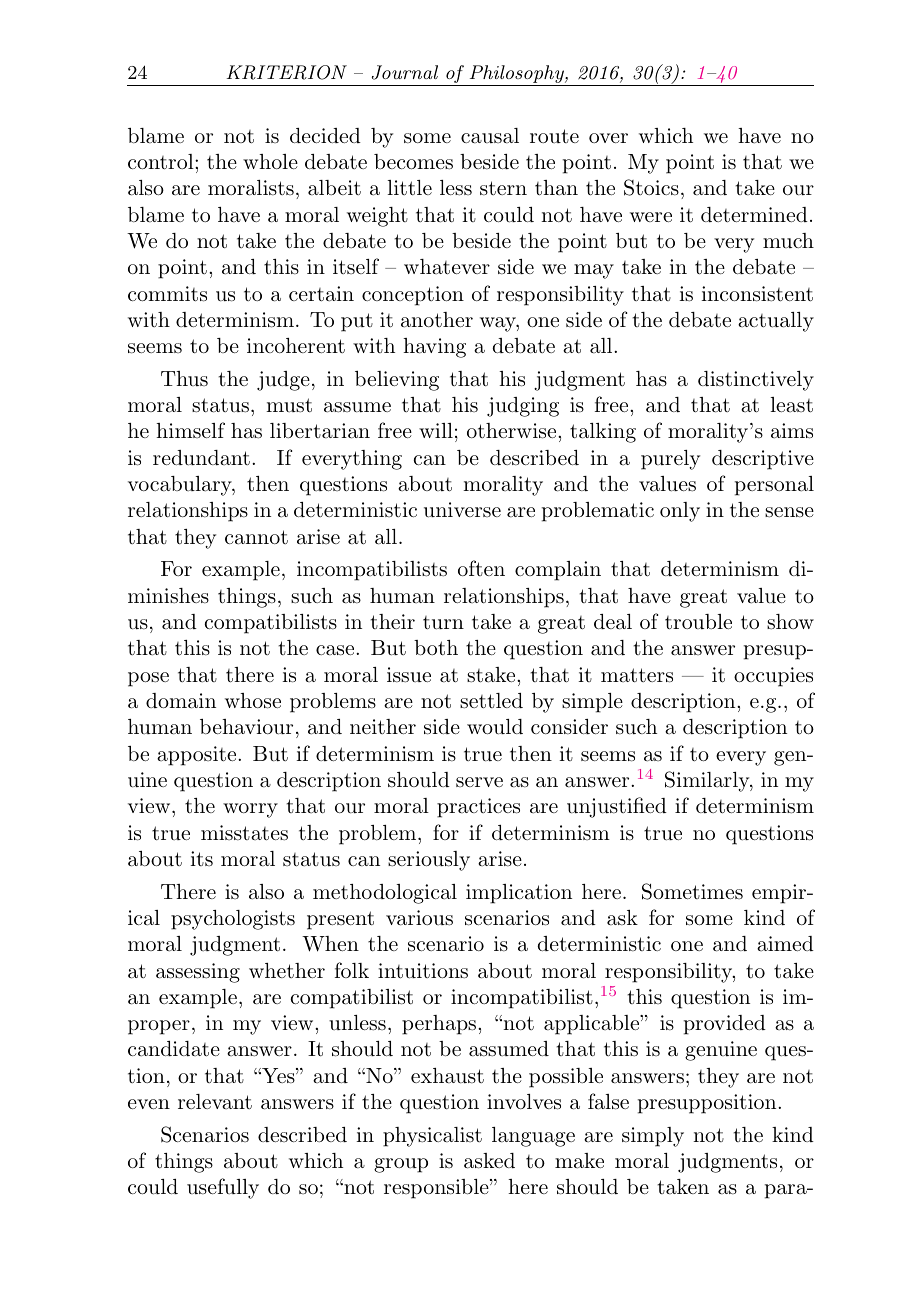 The height and width of the screenshot is (1311, 924). What do you see at coordinates (490, 136) in the screenshot?
I see `causal` at bounding box center [490, 136].
